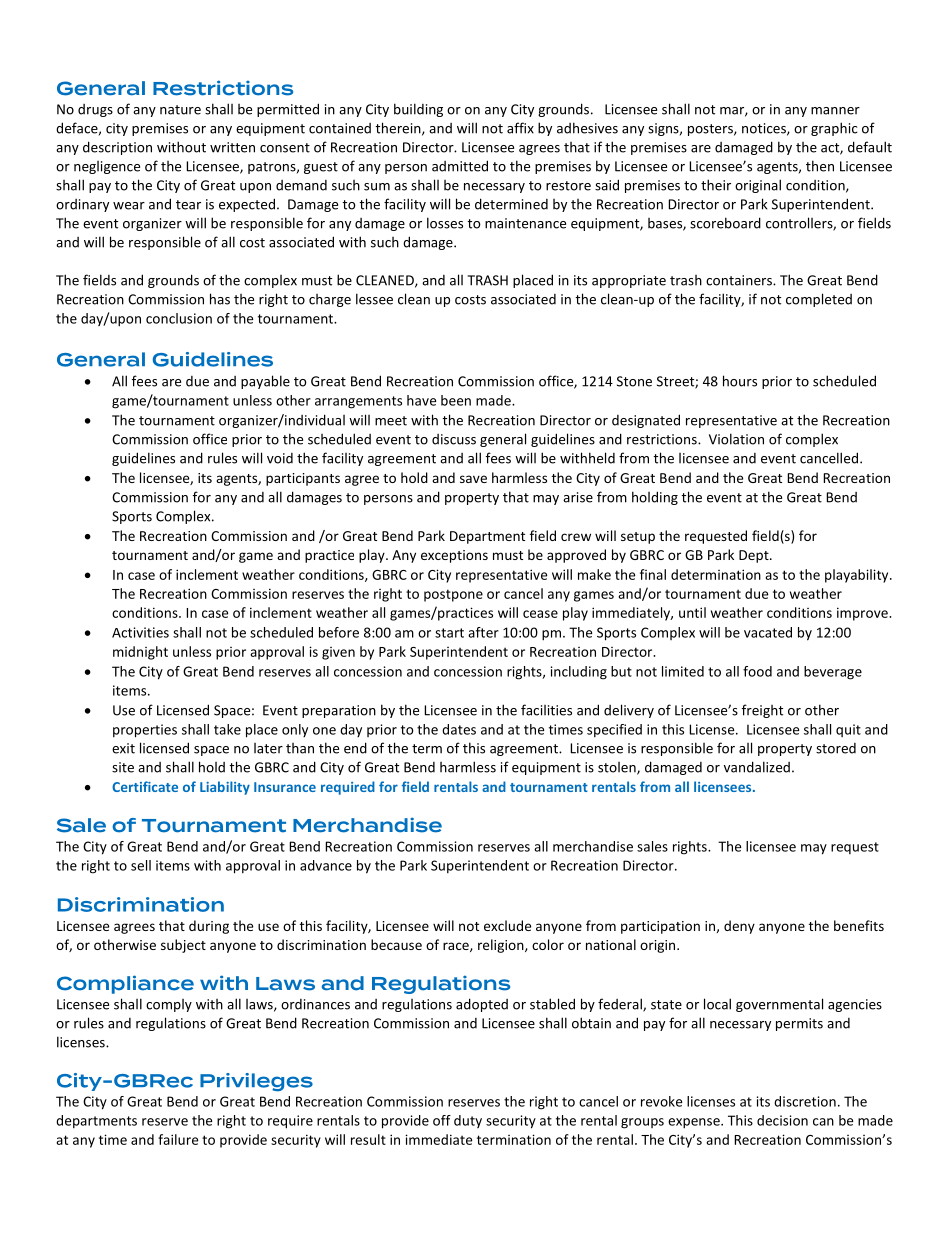  What do you see at coordinates (140, 632) in the screenshot?
I see `Activities` at bounding box center [140, 632].
